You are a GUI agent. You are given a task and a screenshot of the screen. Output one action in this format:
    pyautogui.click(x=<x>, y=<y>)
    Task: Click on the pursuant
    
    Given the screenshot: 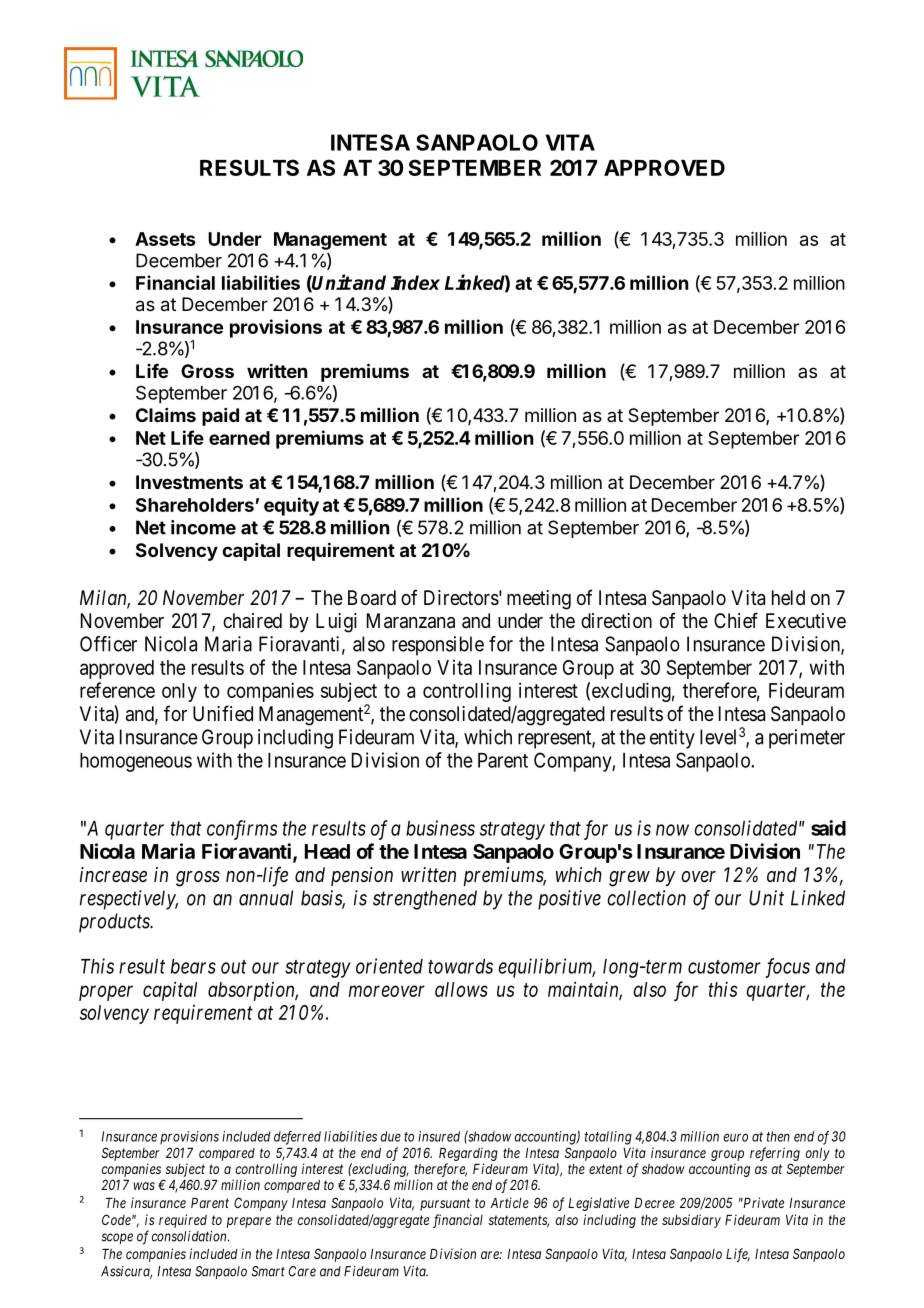 What is the action you would take?
    pyautogui.click(x=445, y=1204)
